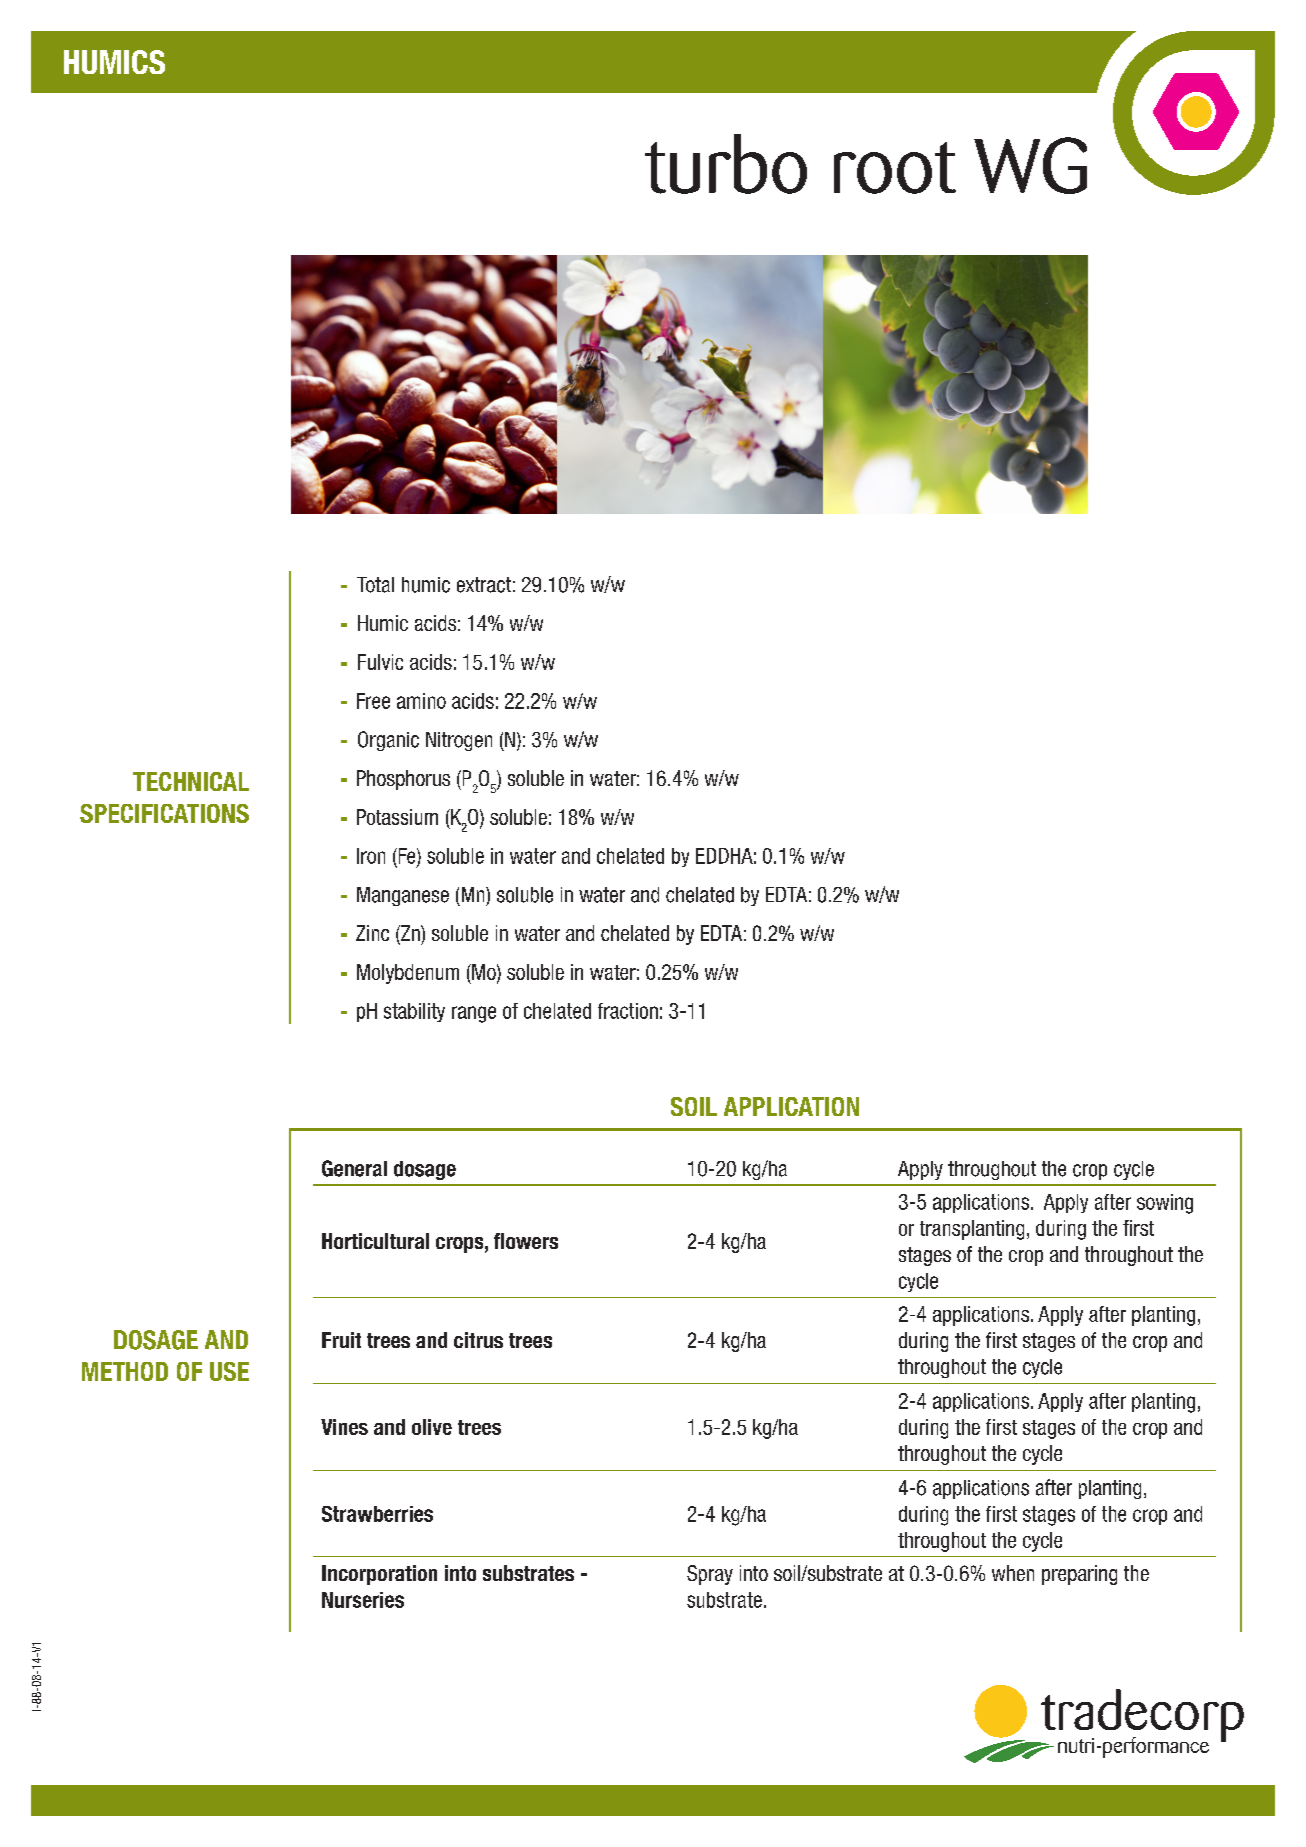 The width and height of the image is (1306, 1847). I want to click on turbo, so click(726, 164).
